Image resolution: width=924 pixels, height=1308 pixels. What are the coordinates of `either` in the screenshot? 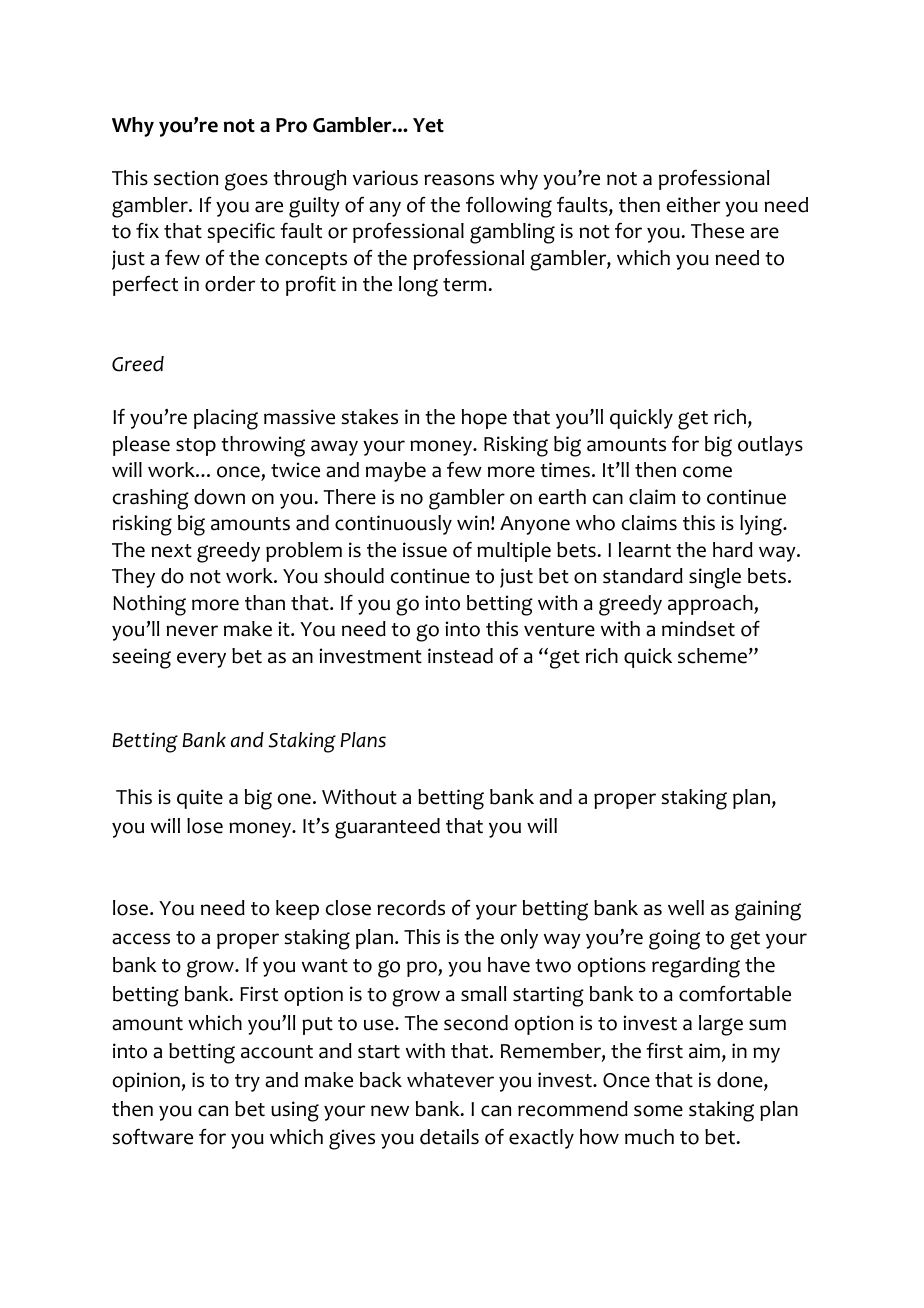 It's located at (693, 205).
